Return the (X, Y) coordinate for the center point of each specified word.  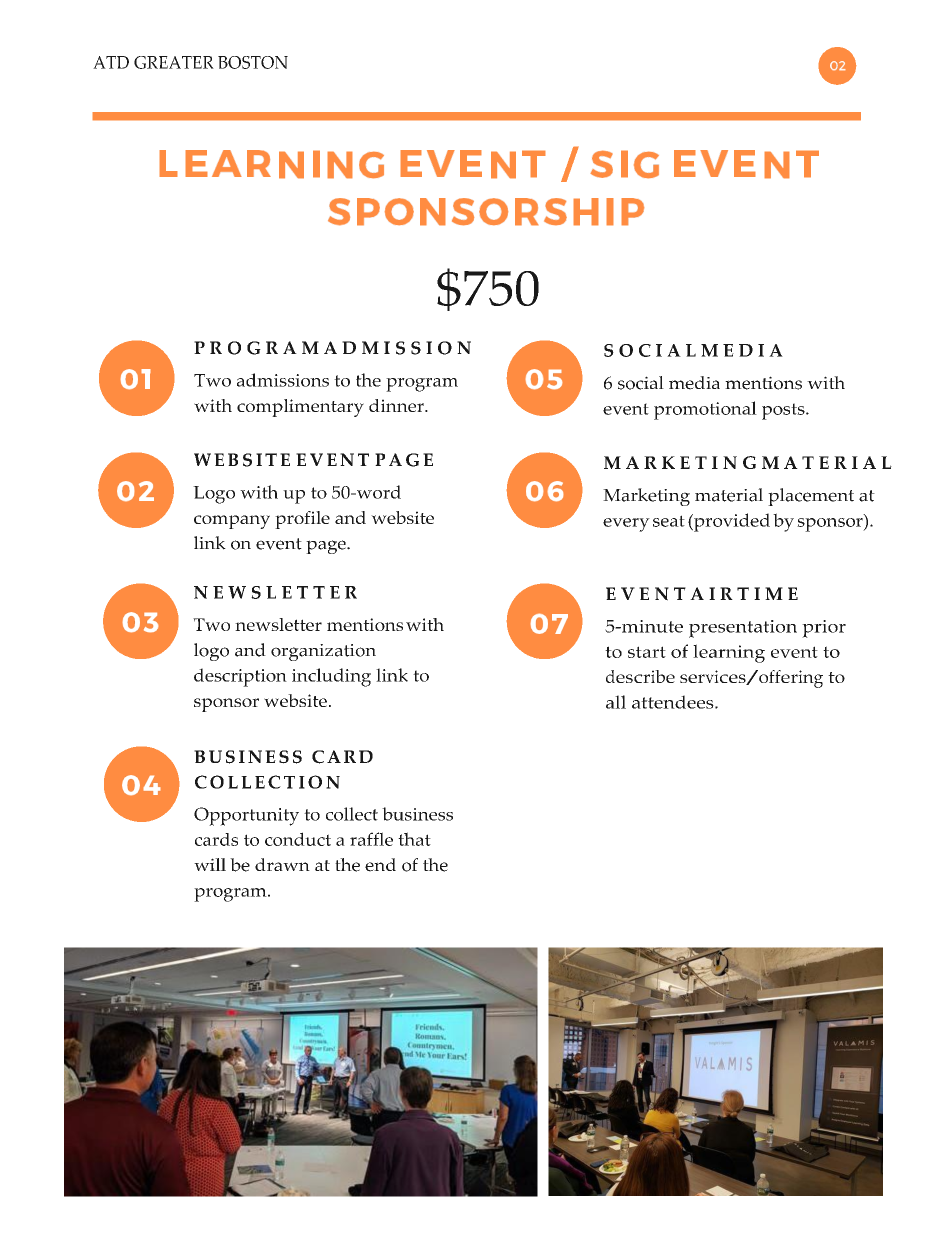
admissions (283, 380)
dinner (397, 405)
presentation (743, 629)
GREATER (174, 62)
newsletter (278, 624)
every (626, 525)
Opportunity (246, 816)
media (694, 383)
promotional (705, 410)
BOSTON (253, 62)
